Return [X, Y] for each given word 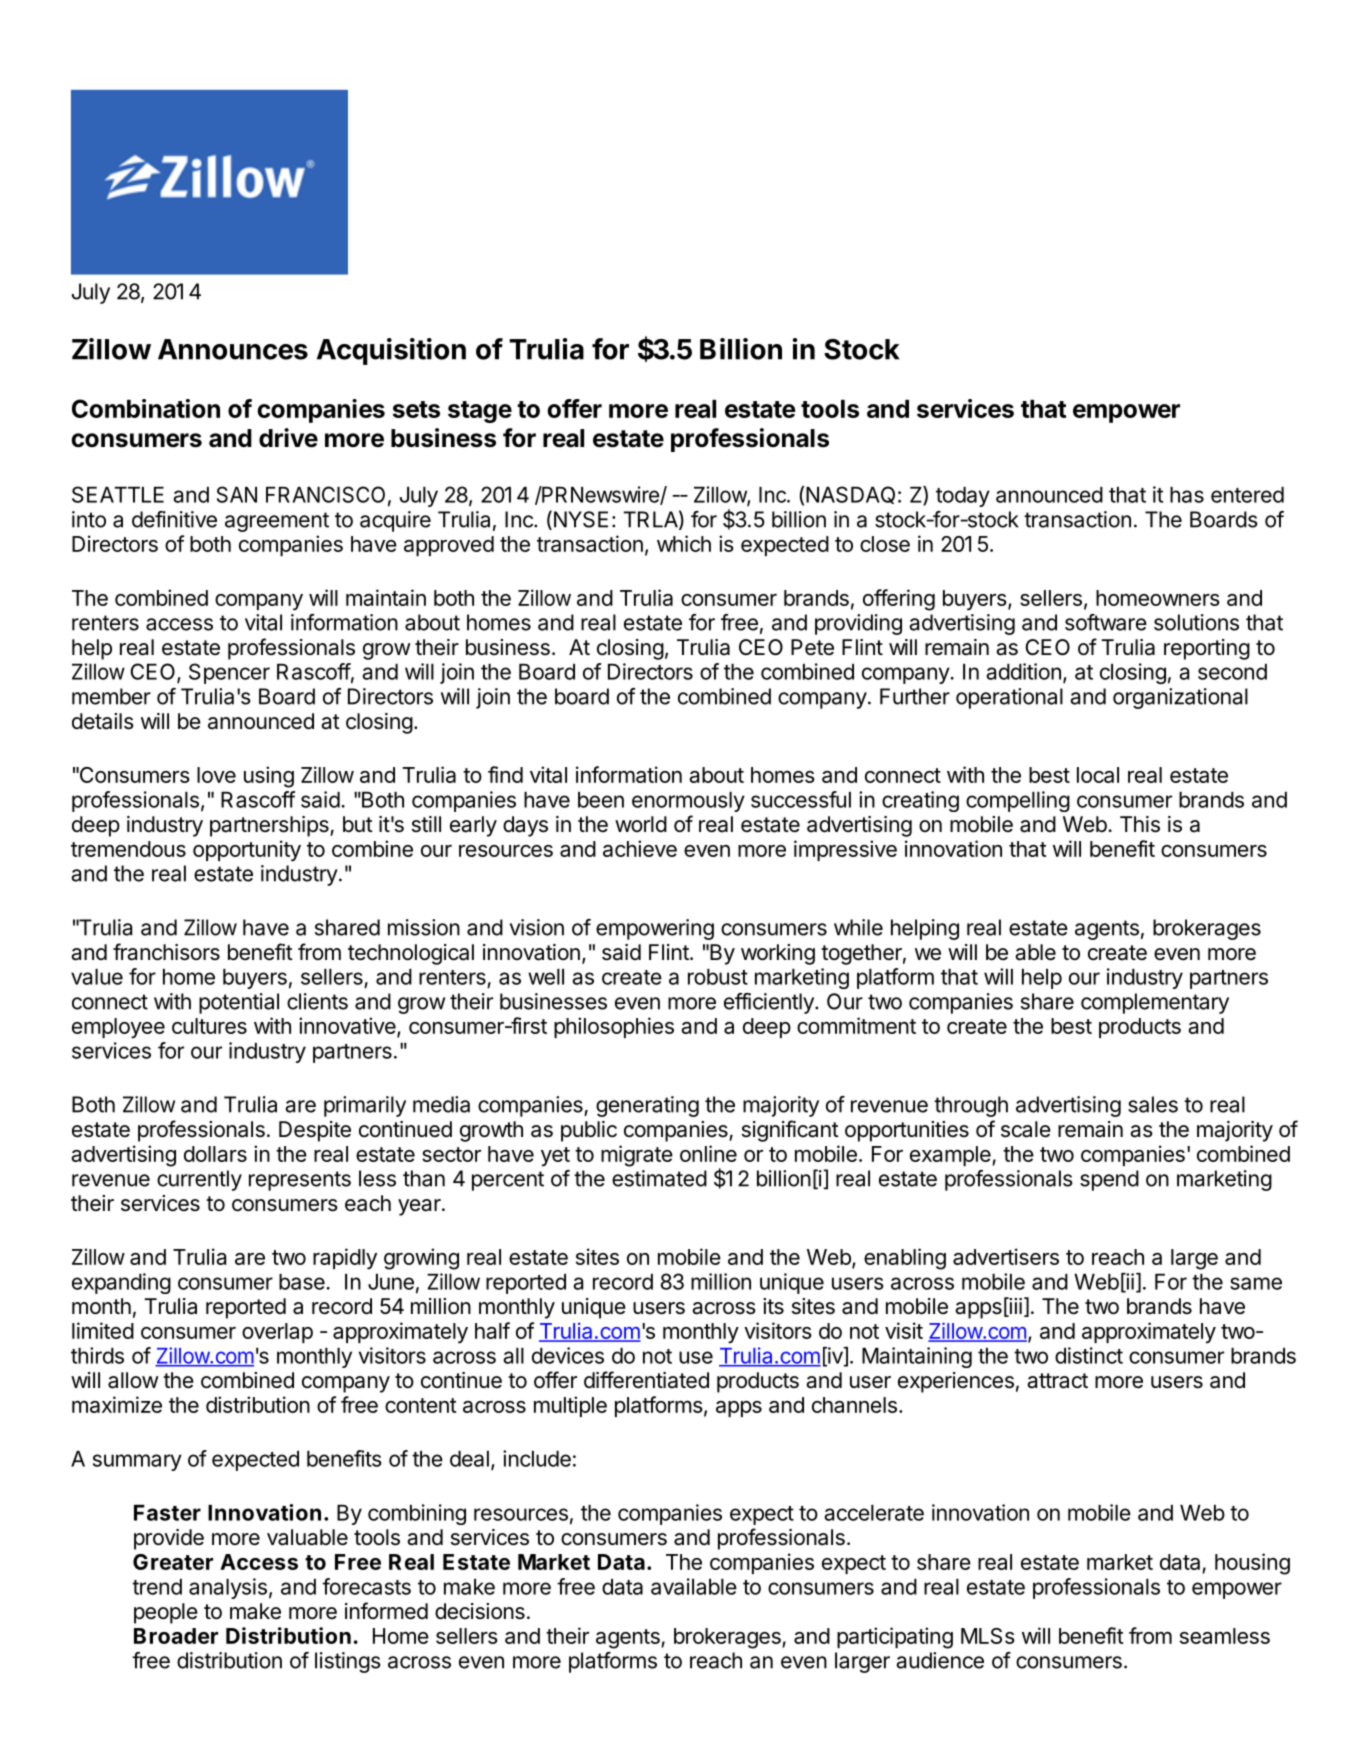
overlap [277, 1333]
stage [480, 412]
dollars [215, 1154]
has [1187, 495]
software [1106, 622]
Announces [233, 349]
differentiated [646, 1380]
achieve [640, 848]
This [1140, 824]
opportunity [247, 851]
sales [1153, 1104]
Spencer [229, 673]
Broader [176, 1636]
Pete [812, 647]
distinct [1089, 1355]
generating [647, 1106]
